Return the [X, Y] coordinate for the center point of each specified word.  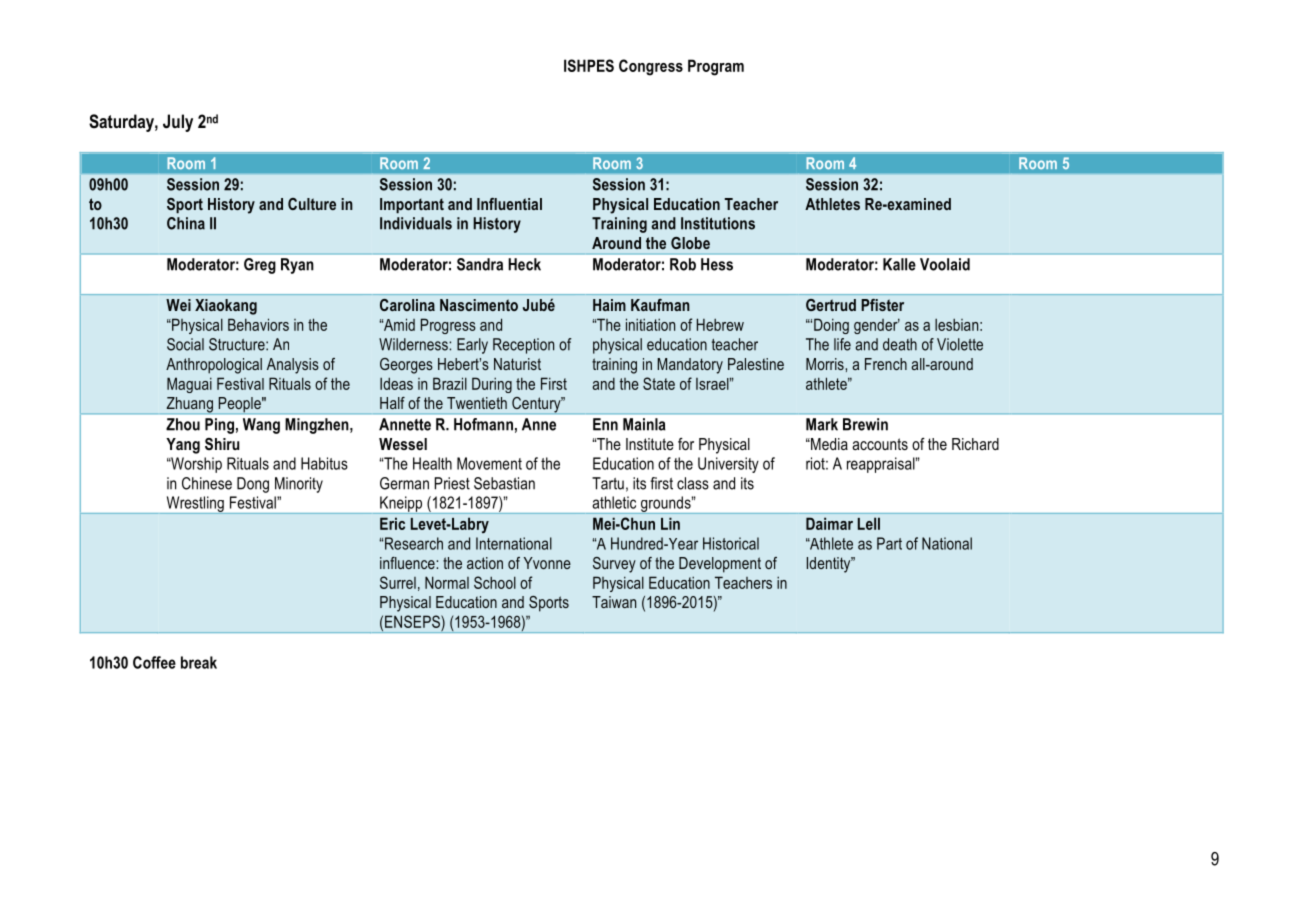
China [186, 223]
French [886, 364]
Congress [651, 67]
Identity [830, 565]
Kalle [899, 264]
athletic [614, 502]
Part [889, 543]
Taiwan [614, 602]
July [178, 123]
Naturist [517, 364]
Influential [509, 204]
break [199, 662]
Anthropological [214, 366]
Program [716, 67]
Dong [253, 485]
